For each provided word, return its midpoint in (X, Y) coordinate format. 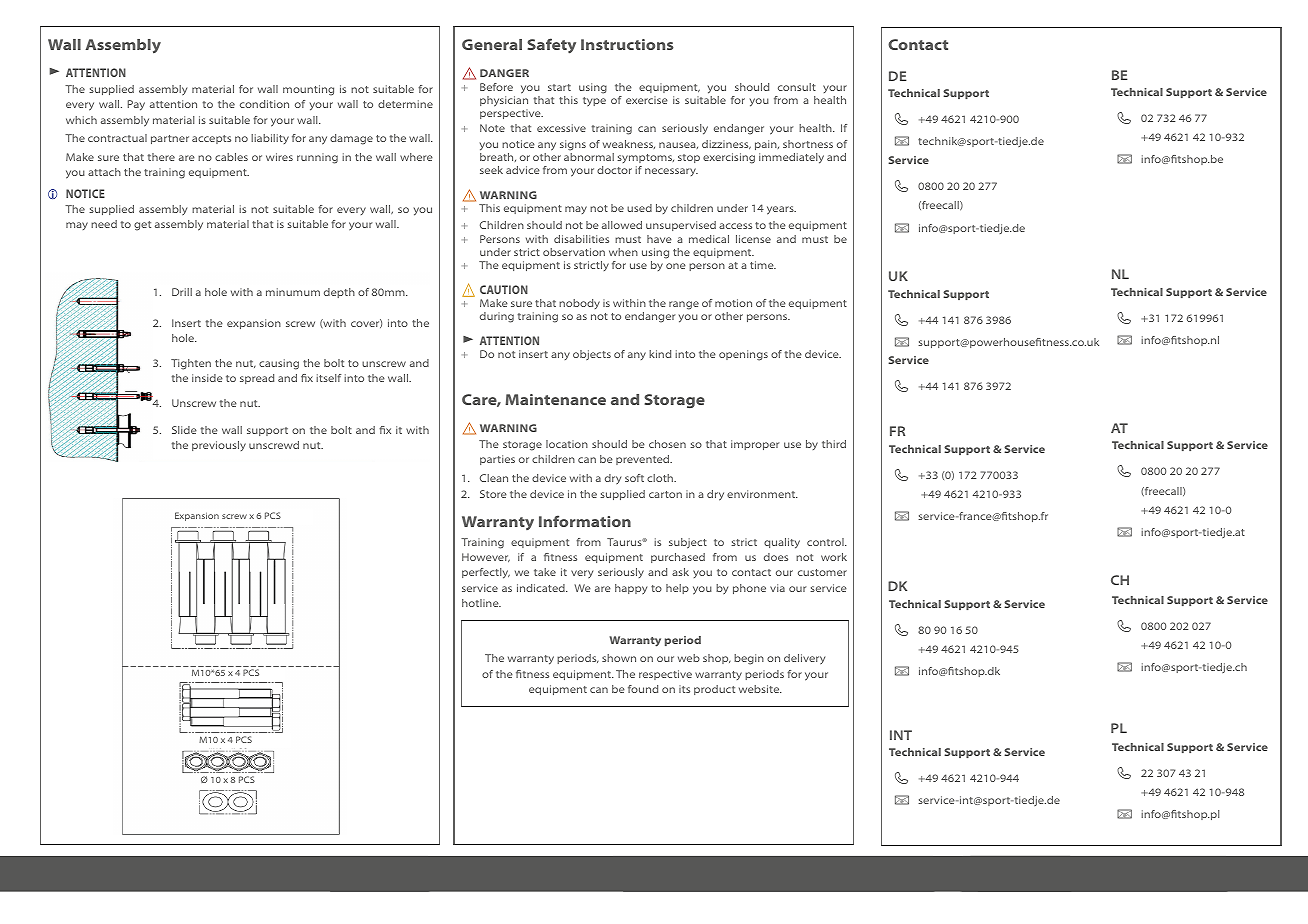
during (497, 317)
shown (619, 658)
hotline (481, 603)
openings (743, 355)
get (142, 226)
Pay (136, 105)
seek (491, 170)
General (492, 44)
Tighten (191, 364)
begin (749, 659)
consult (797, 87)
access (735, 226)
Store (493, 494)
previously (219, 446)
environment (762, 494)
